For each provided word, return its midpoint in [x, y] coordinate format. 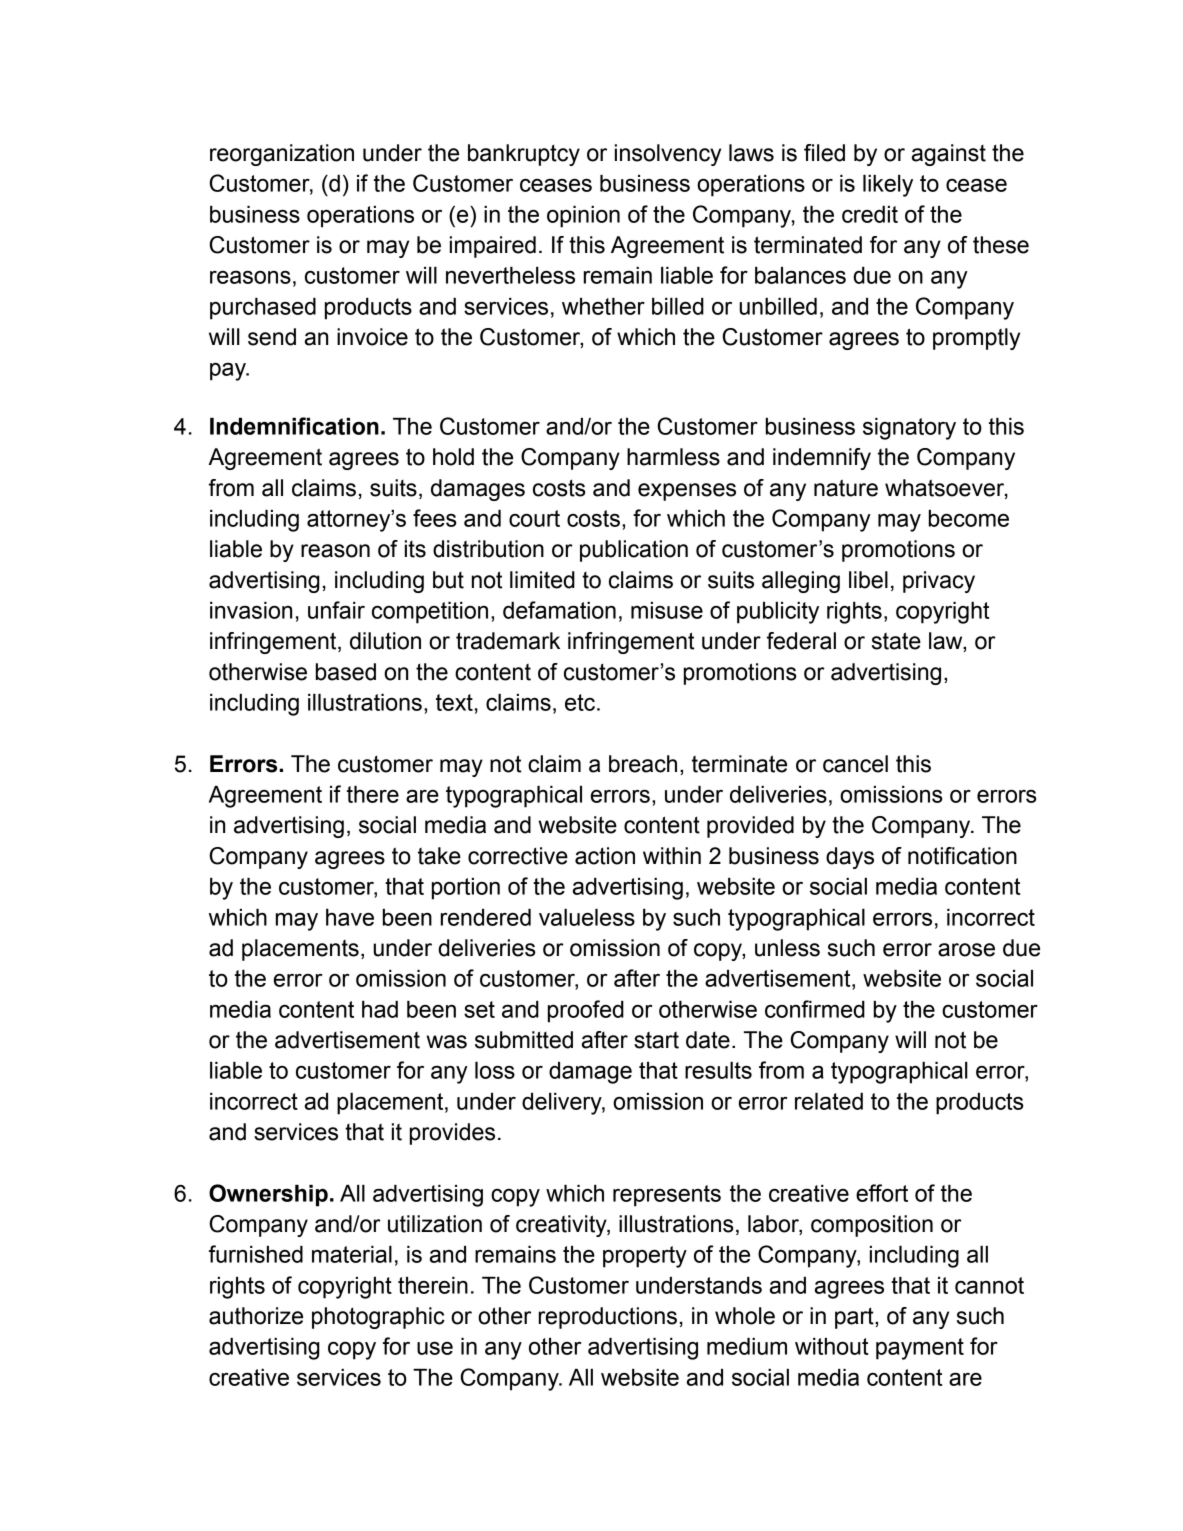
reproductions [608, 1318]
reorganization [282, 155]
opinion [583, 217]
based [346, 672]
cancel [855, 764]
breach [643, 764]
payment [920, 1349]
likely [888, 186]
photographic [378, 1318]
